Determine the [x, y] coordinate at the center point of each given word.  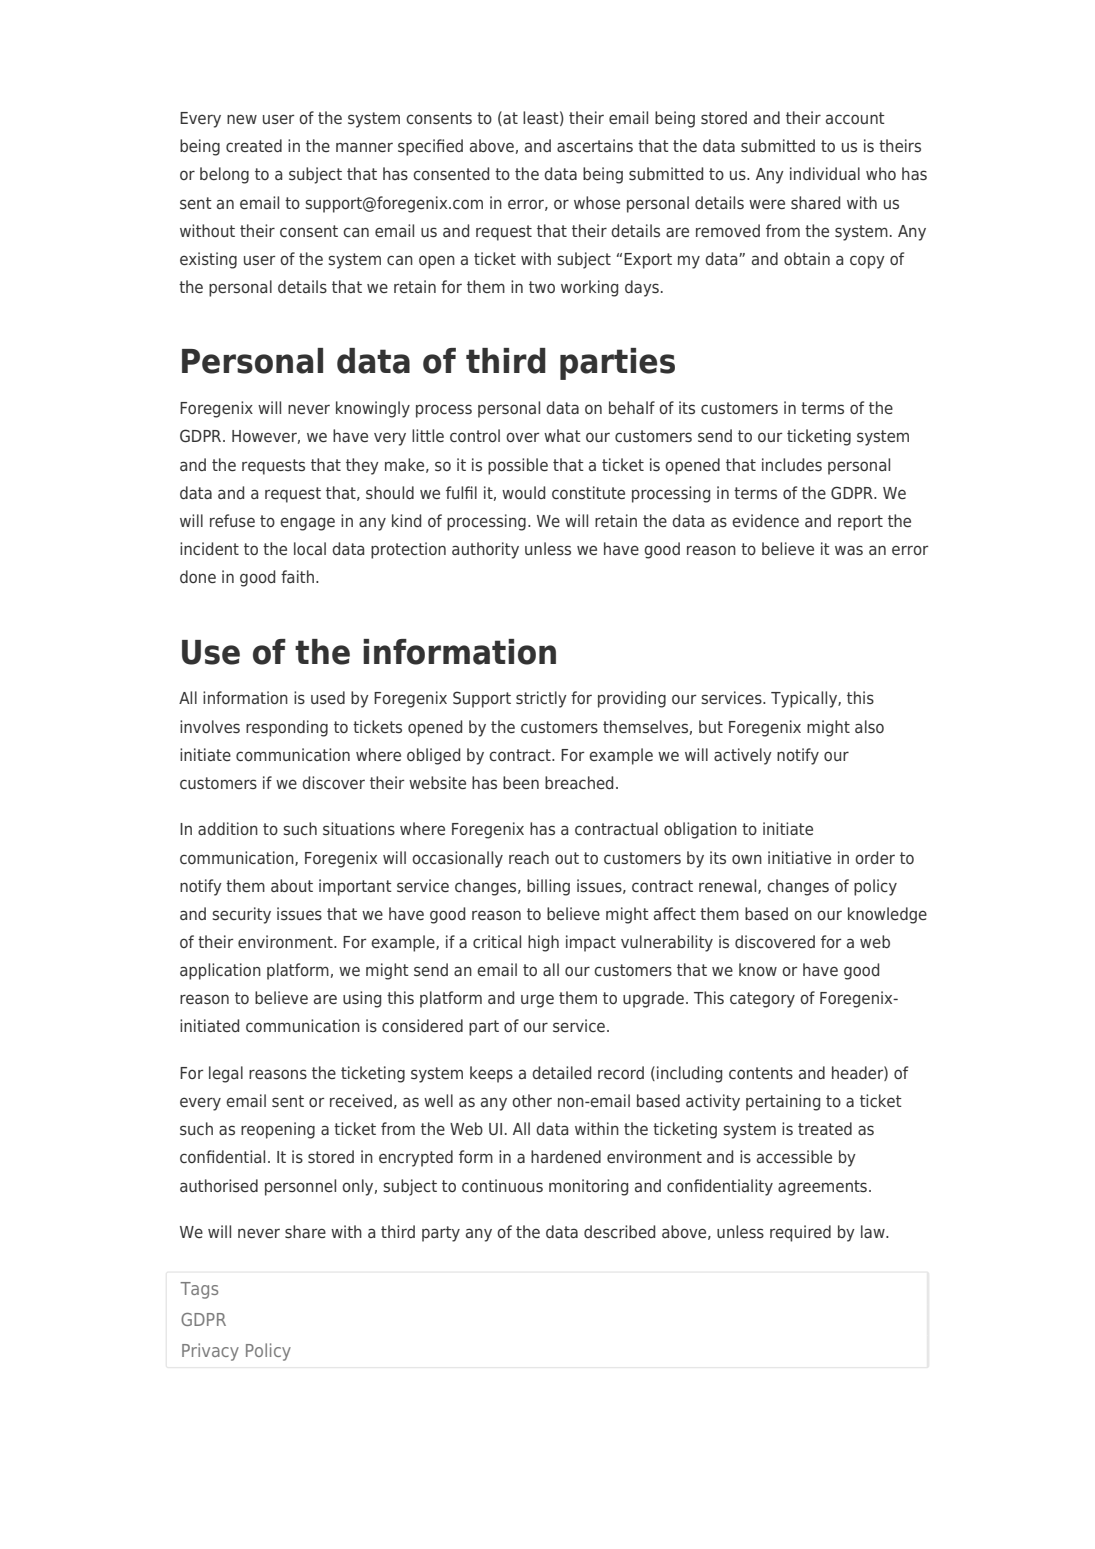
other [532, 1100]
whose [597, 202]
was [849, 550]
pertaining [783, 1102]
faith [297, 576]
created [254, 145]
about [292, 885]
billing [548, 887]
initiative [799, 857]
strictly [541, 699]
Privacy [210, 1352]
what [562, 435]
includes [792, 465]
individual [825, 173]
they [362, 466]
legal [226, 1074]
